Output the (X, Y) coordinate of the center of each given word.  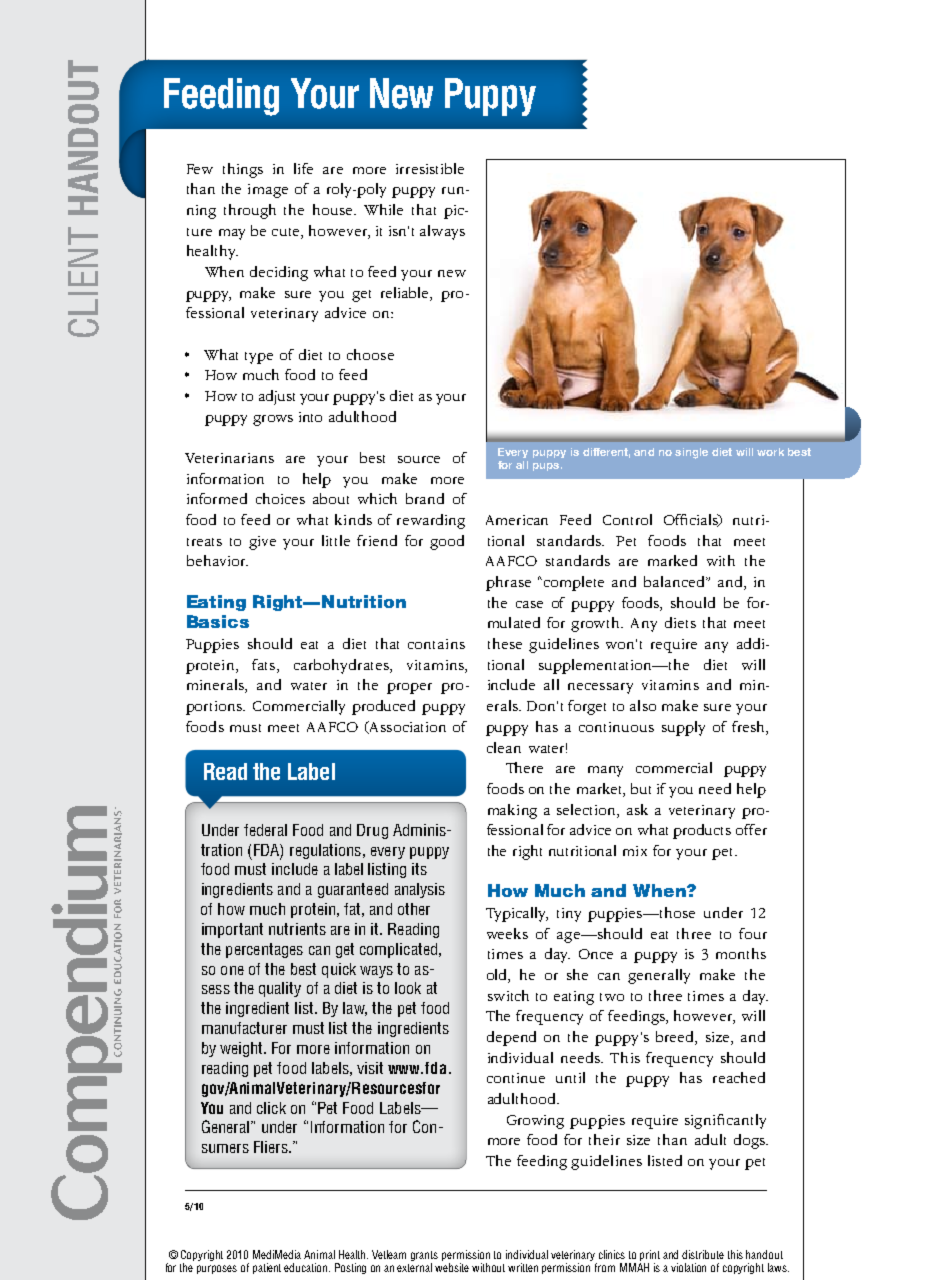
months (741, 953)
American (517, 520)
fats (263, 664)
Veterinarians (229, 458)
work (770, 452)
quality (280, 989)
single (691, 453)
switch (508, 995)
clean (504, 747)
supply (683, 728)
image (268, 191)
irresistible (430, 168)
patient (267, 1268)
